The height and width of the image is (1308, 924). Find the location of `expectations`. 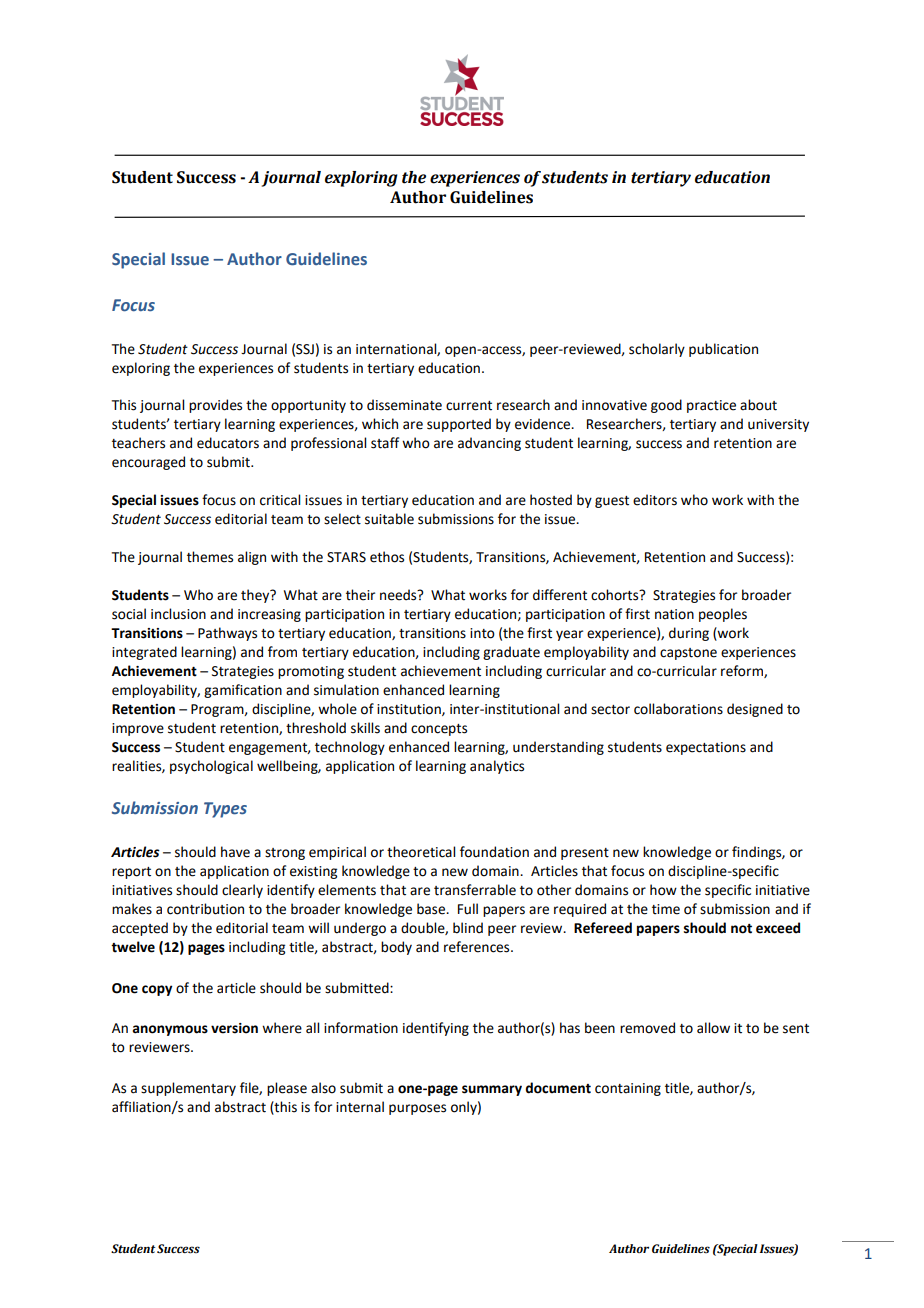

expectations is located at coordinates (706, 748).
